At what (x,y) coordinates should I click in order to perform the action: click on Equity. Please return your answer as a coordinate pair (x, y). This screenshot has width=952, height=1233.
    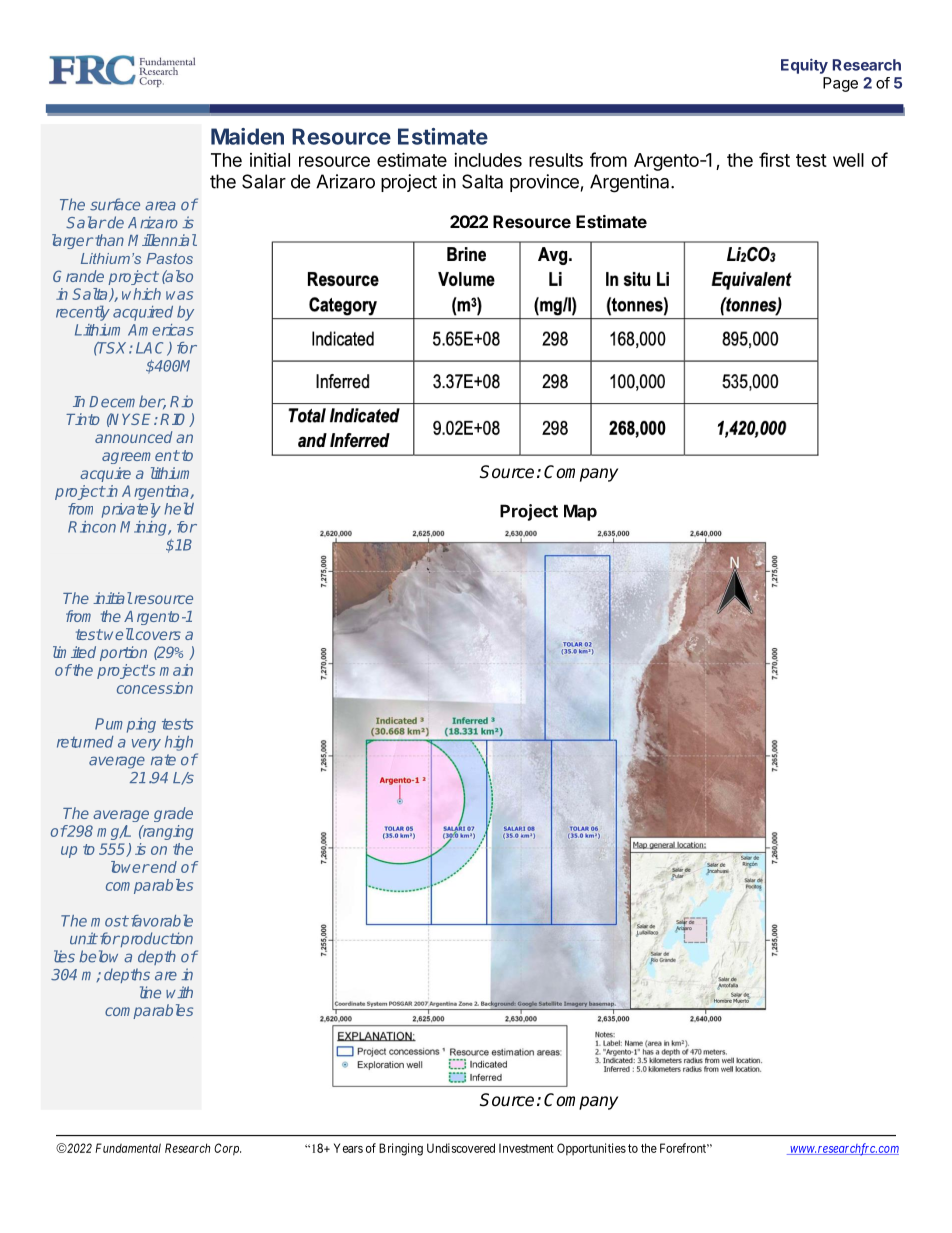
    Looking at the image, I should click on (804, 66).
